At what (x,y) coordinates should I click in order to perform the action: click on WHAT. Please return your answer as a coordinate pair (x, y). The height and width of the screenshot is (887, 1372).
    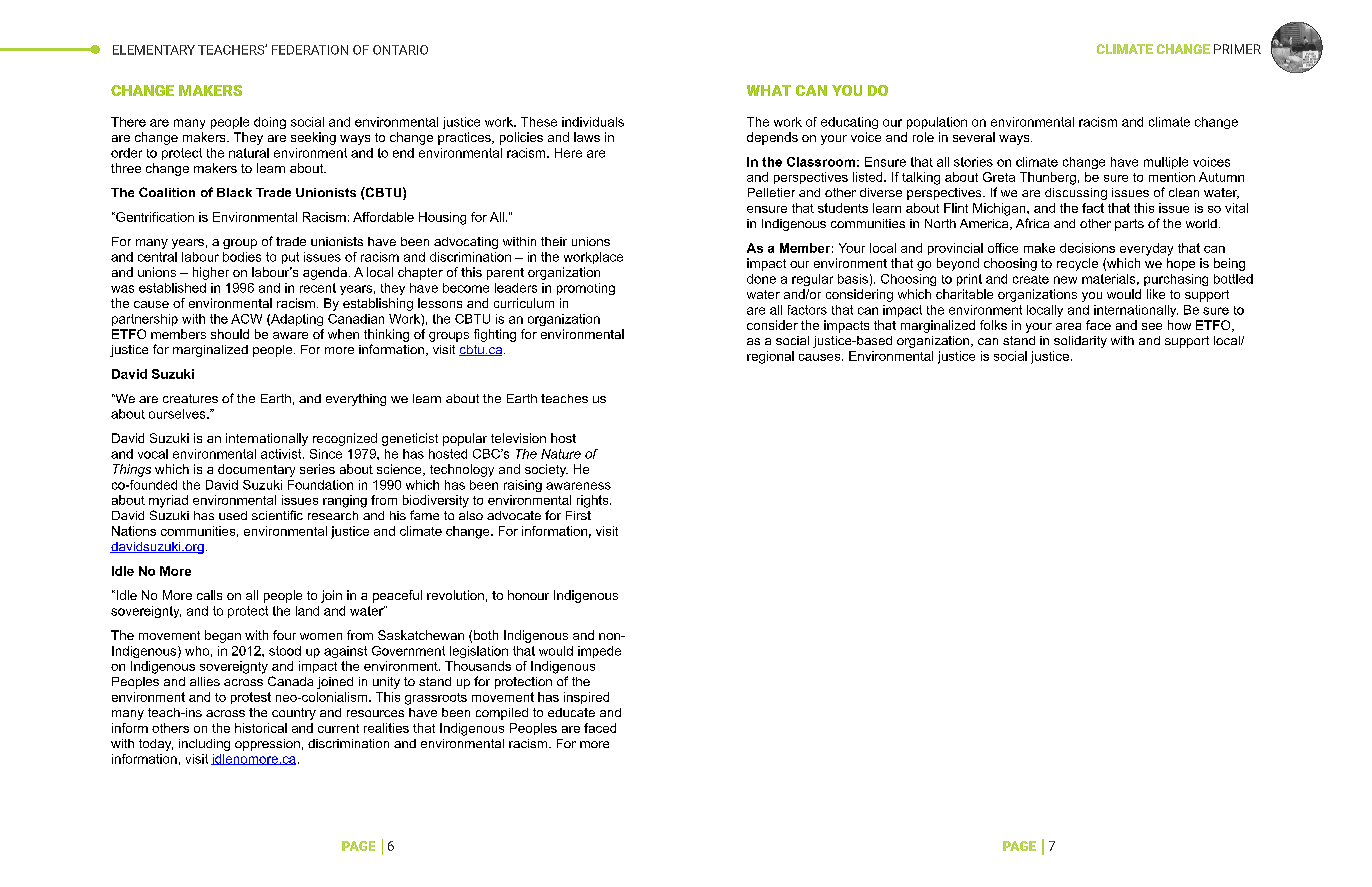
    Looking at the image, I should click on (769, 90).
